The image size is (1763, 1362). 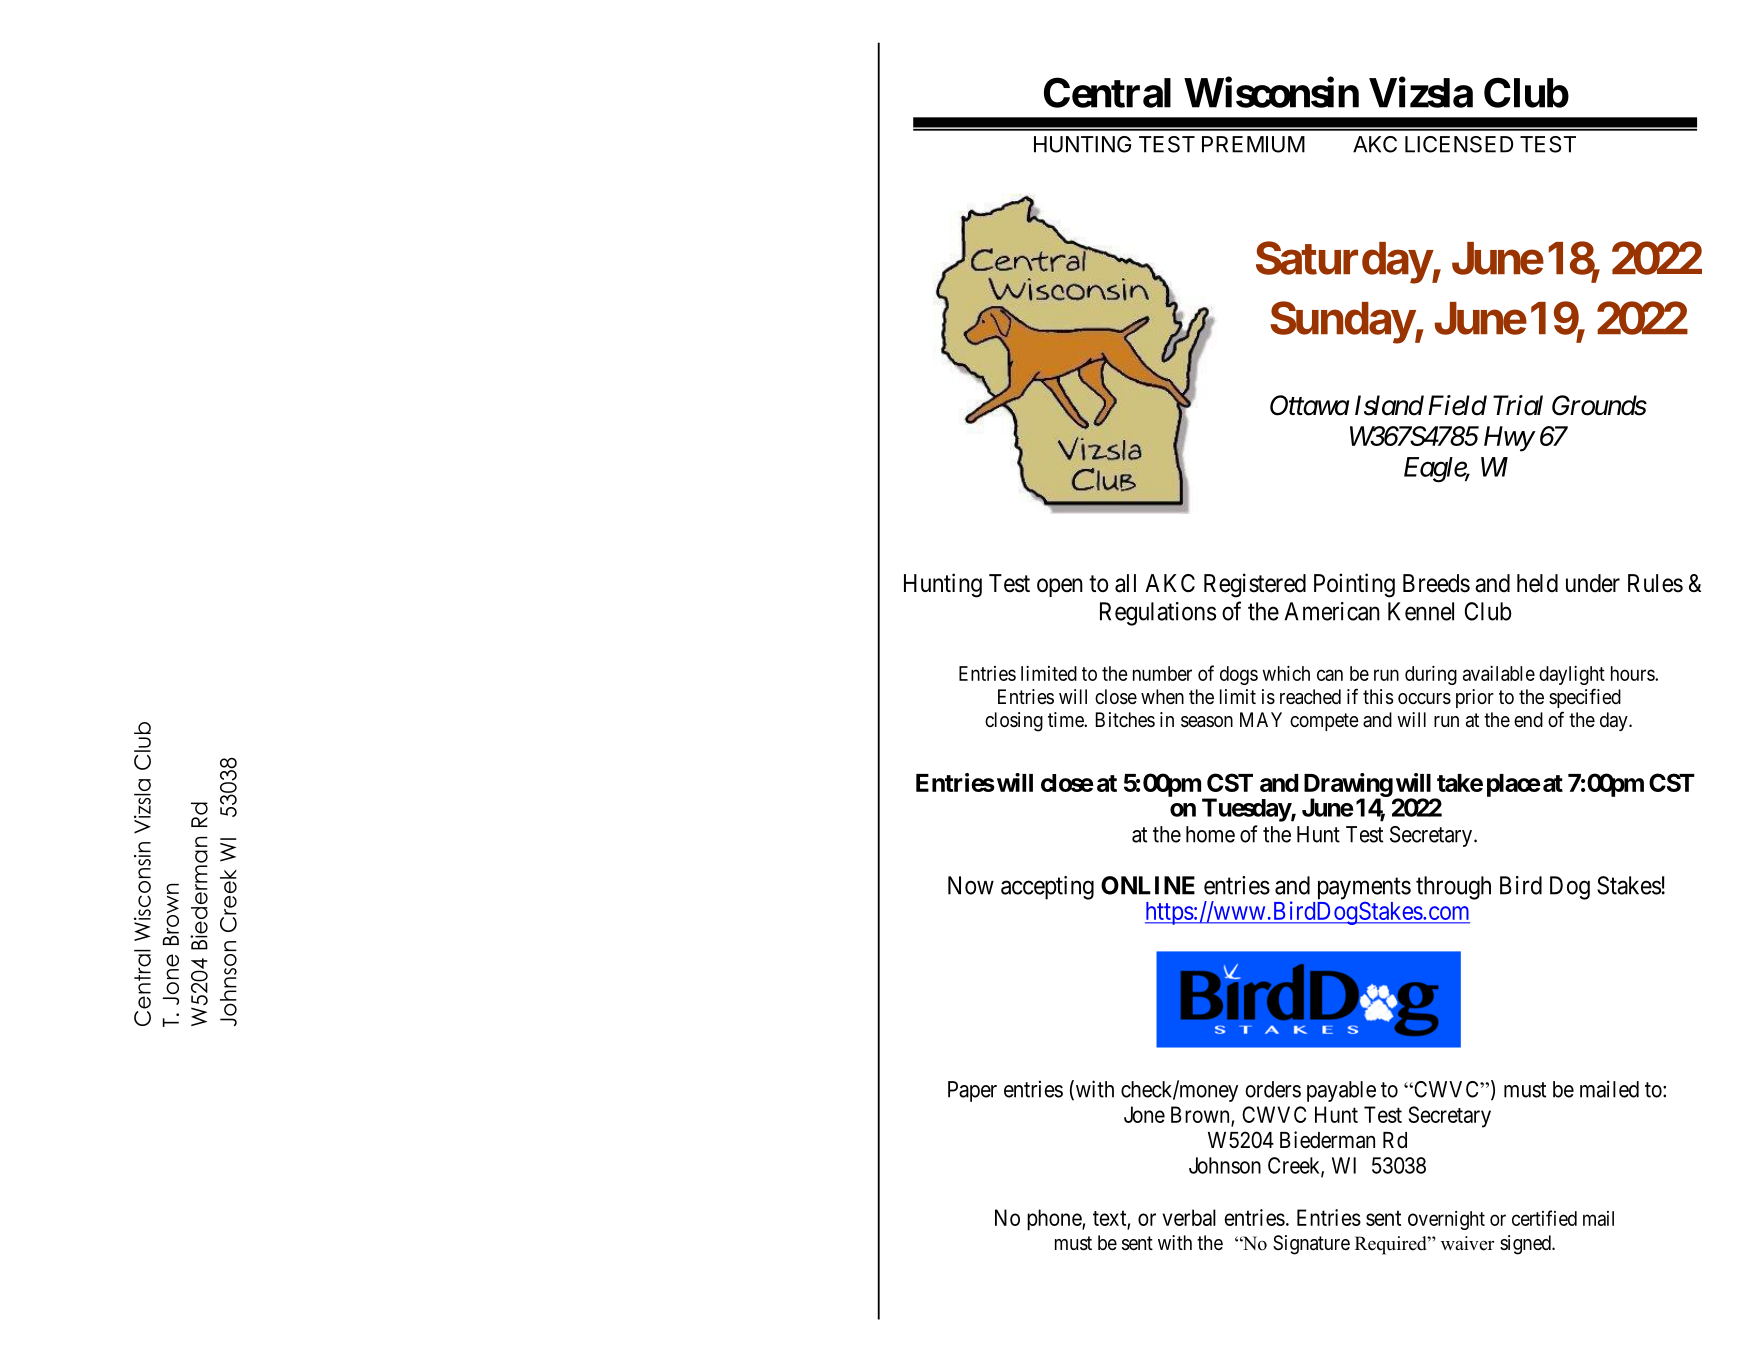 I want to click on reached, so click(x=1310, y=697).
